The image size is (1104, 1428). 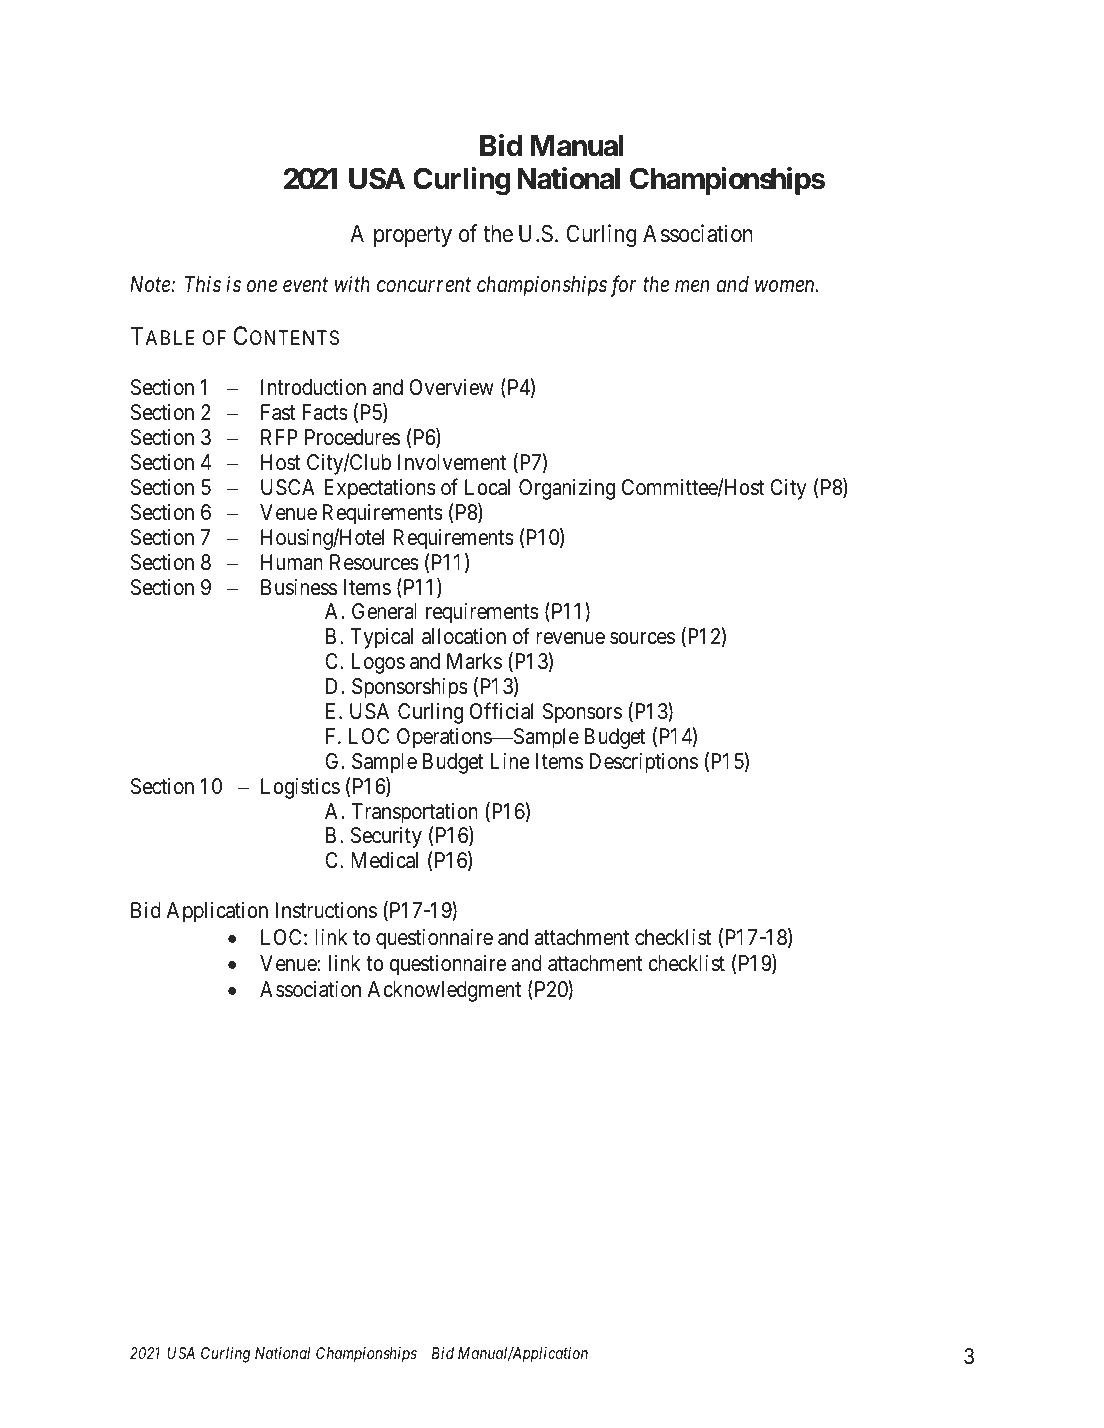 I want to click on Expectations, so click(x=380, y=489).
